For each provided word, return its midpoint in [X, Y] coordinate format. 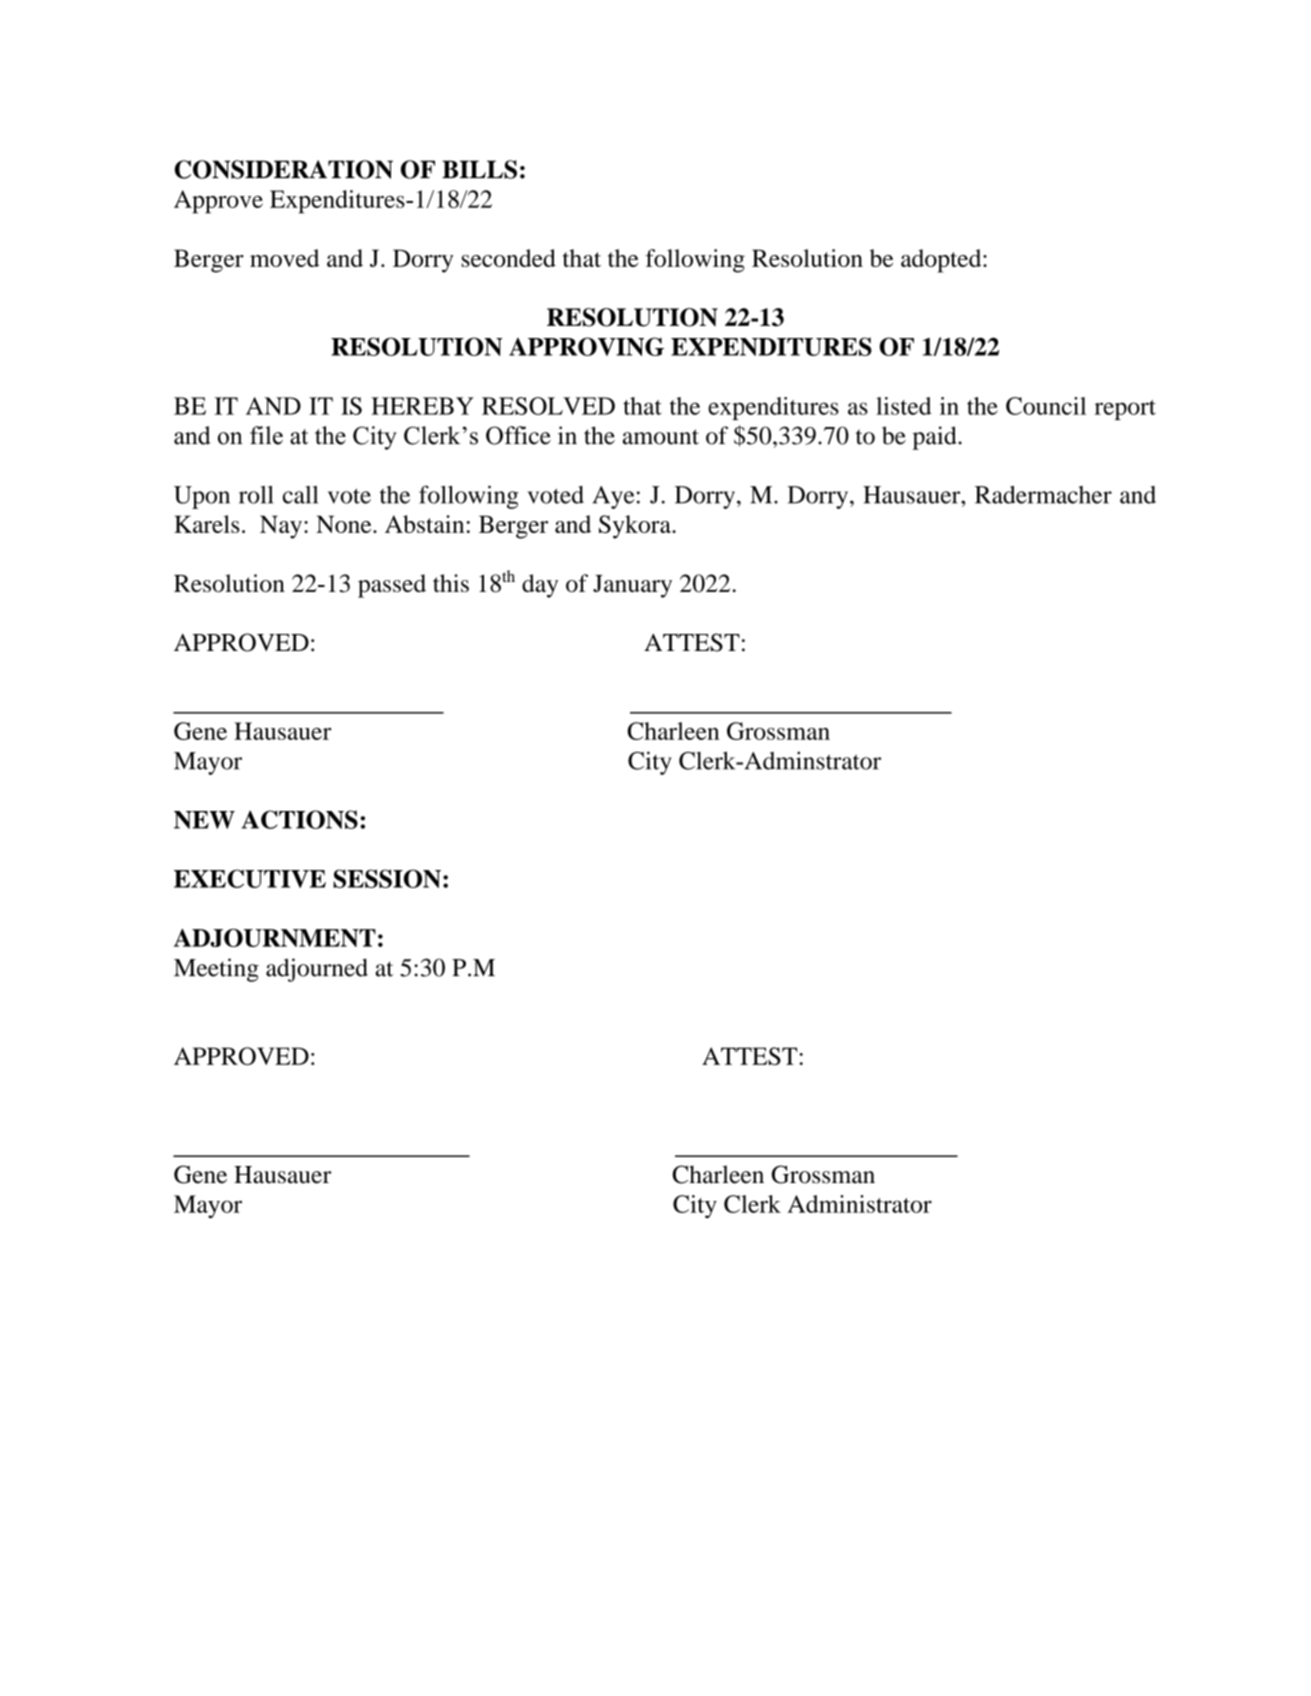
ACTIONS [299, 819]
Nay [281, 527]
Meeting [216, 970]
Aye [614, 497]
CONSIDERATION [284, 169]
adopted [942, 261]
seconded [509, 258]
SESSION [387, 878]
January [632, 586]
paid [935, 438]
